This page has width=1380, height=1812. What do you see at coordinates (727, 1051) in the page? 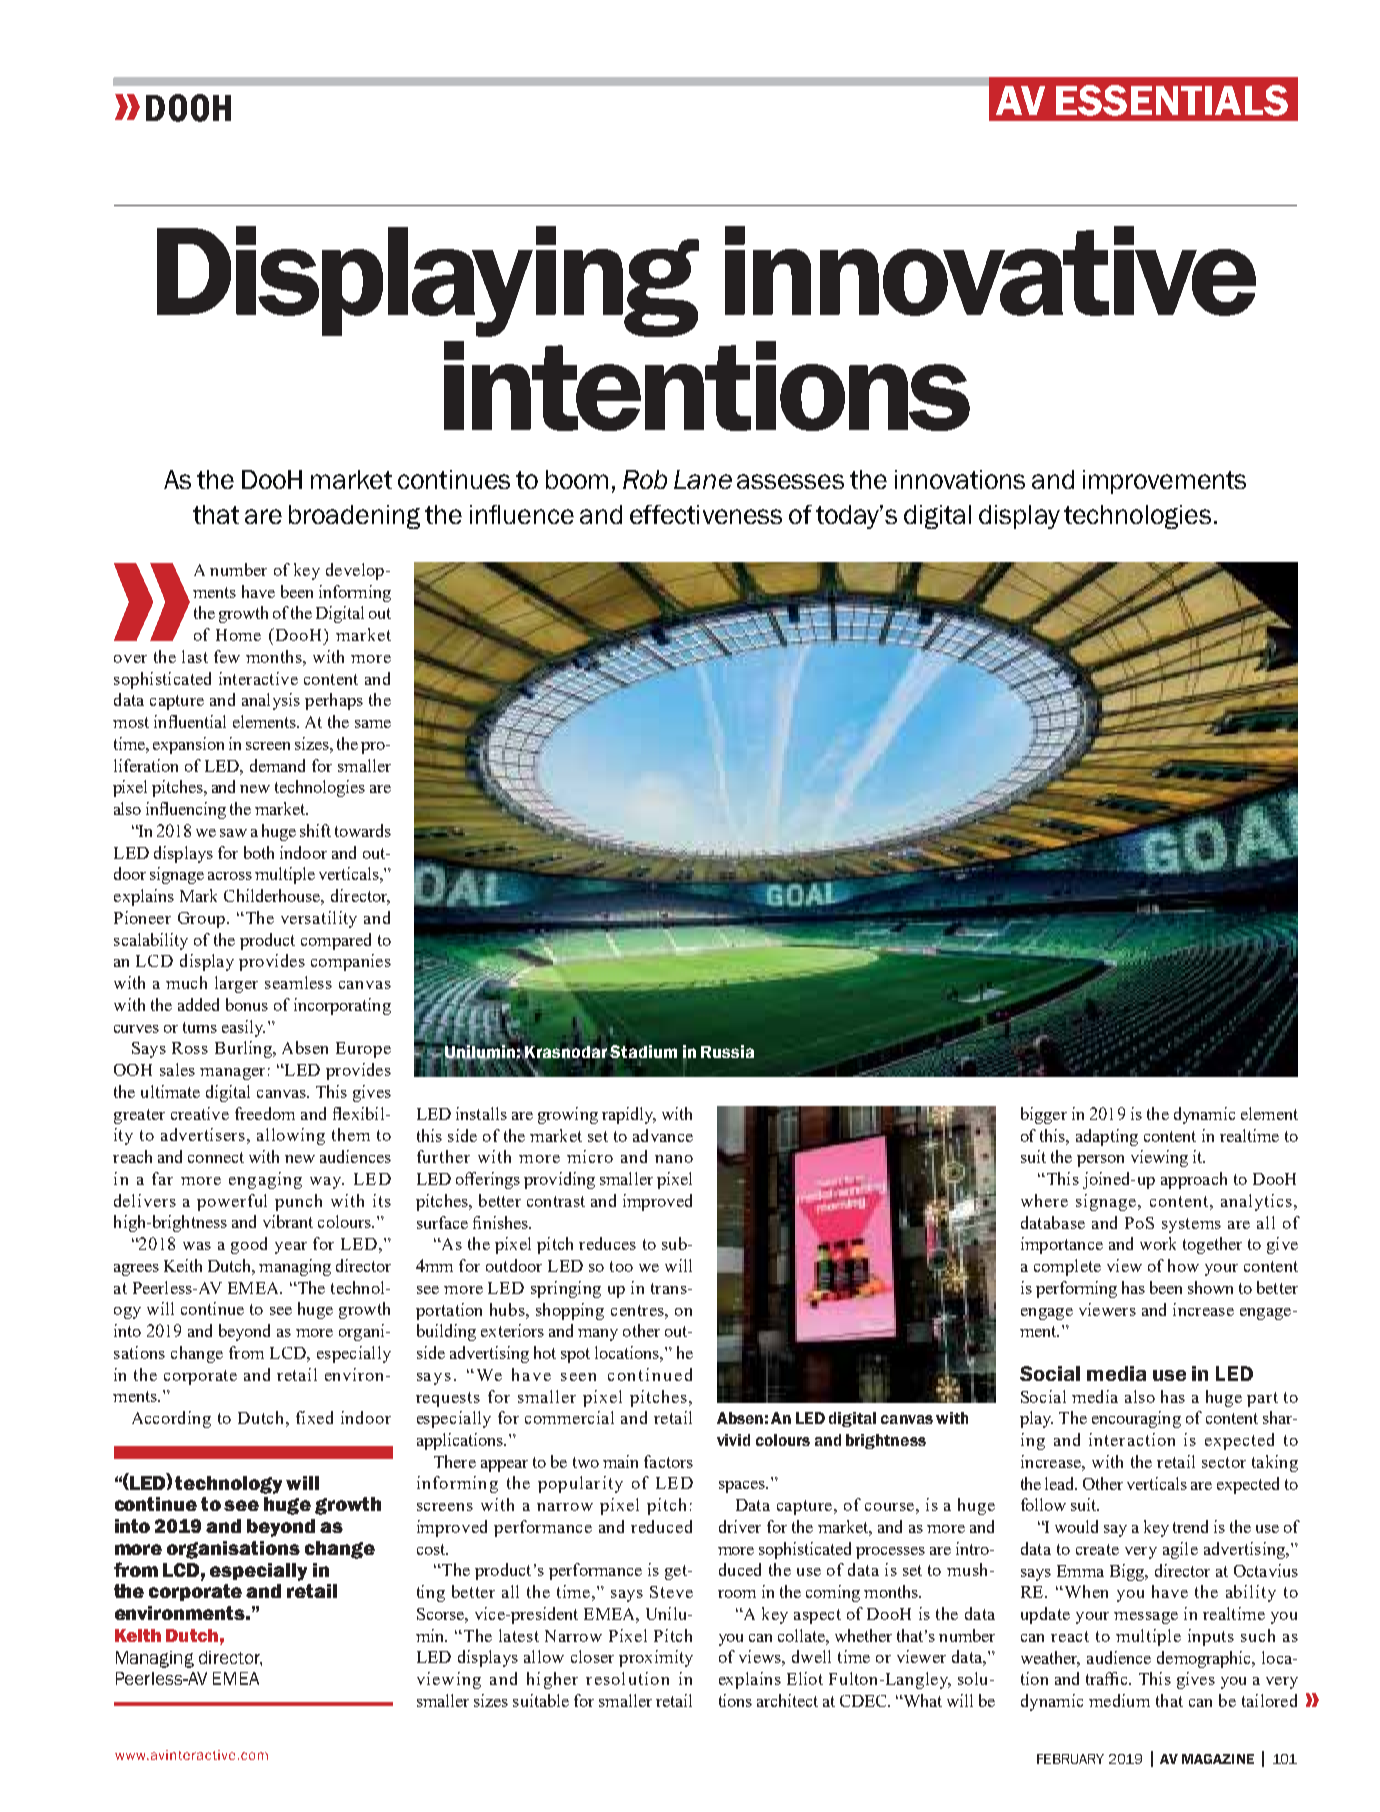
I see `Russia` at bounding box center [727, 1051].
